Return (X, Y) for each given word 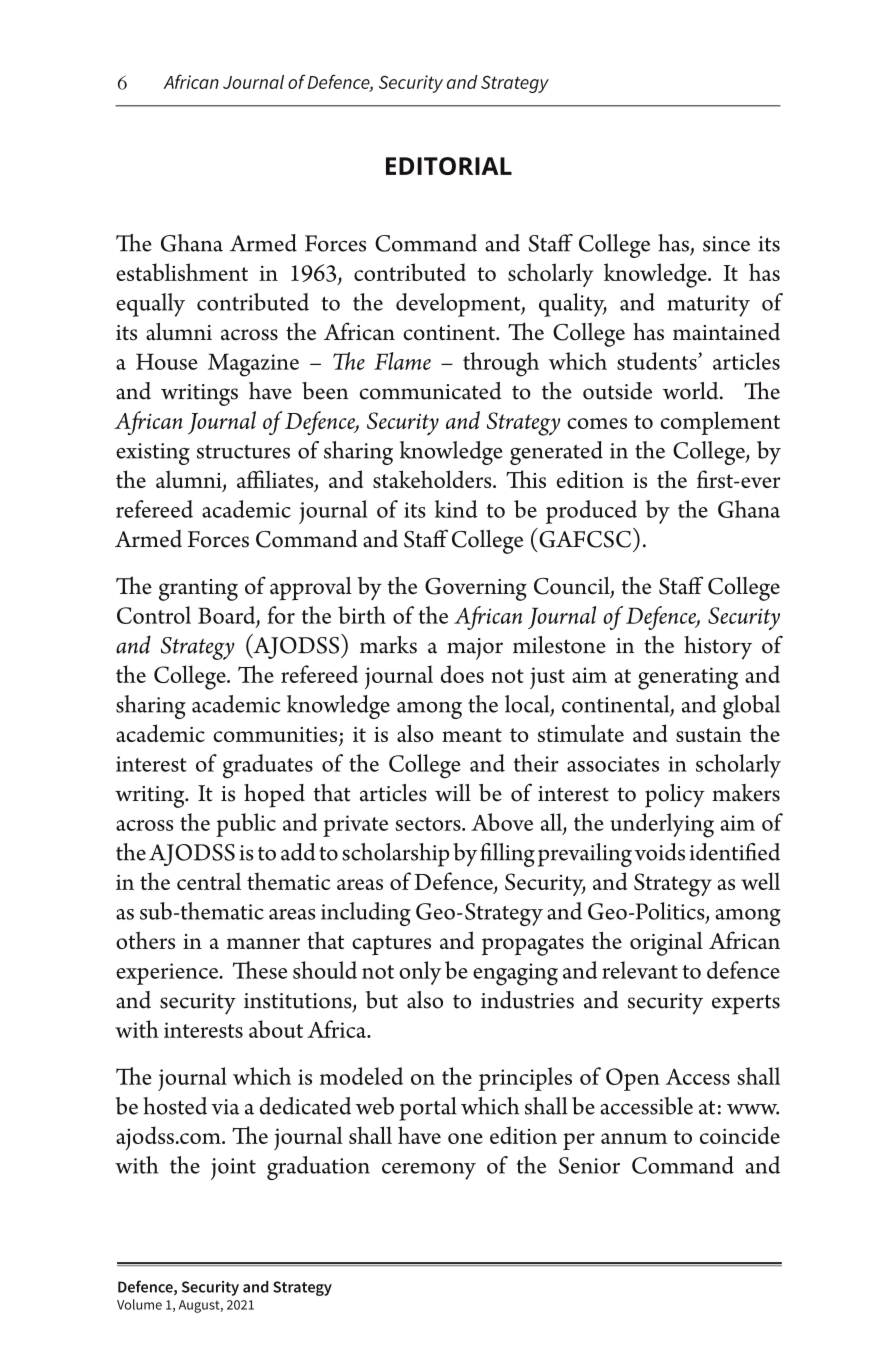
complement (720, 423)
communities (276, 736)
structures (243, 451)
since (726, 244)
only (420, 973)
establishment (182, 272)
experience (168, 974)
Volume (139, 1304)
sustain (709, 734)
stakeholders (433, 479)
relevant (640, 970)
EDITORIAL (449, 166)
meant (472, 735)
